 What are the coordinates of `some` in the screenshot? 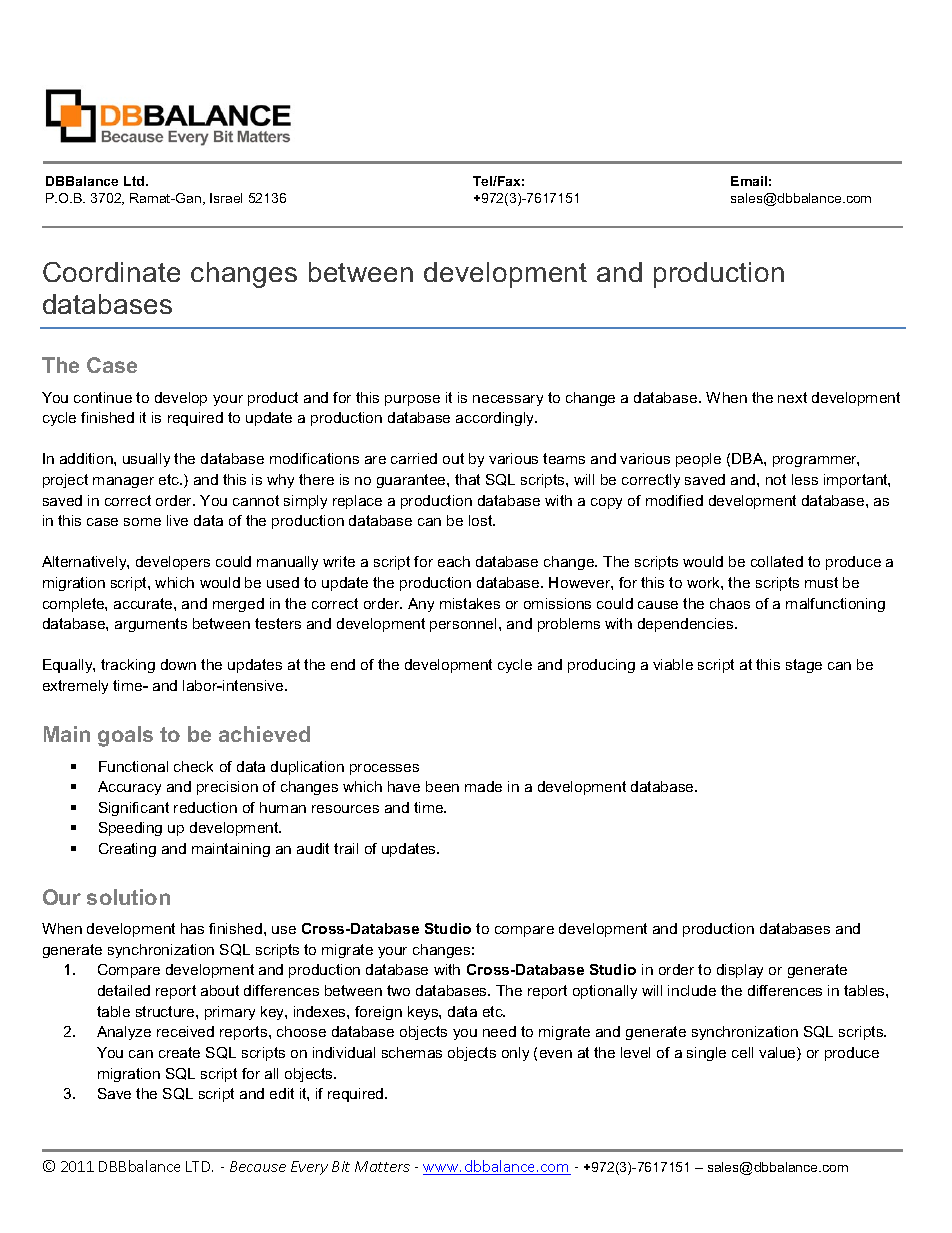 It's located at (142, 522).
